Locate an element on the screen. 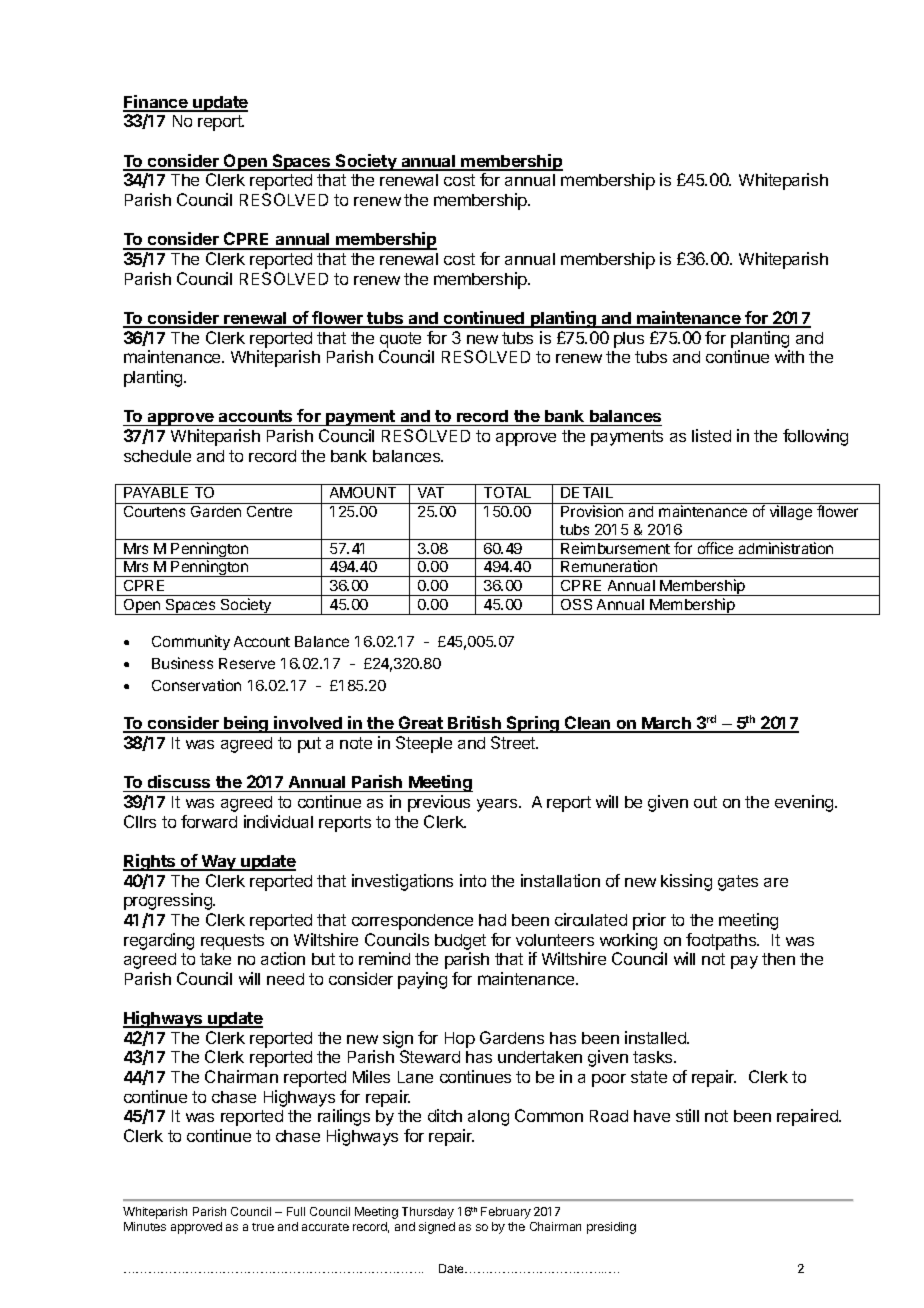 The height and width of the screenshot is (1308, 924). with is located at coordinates (789, 356).
